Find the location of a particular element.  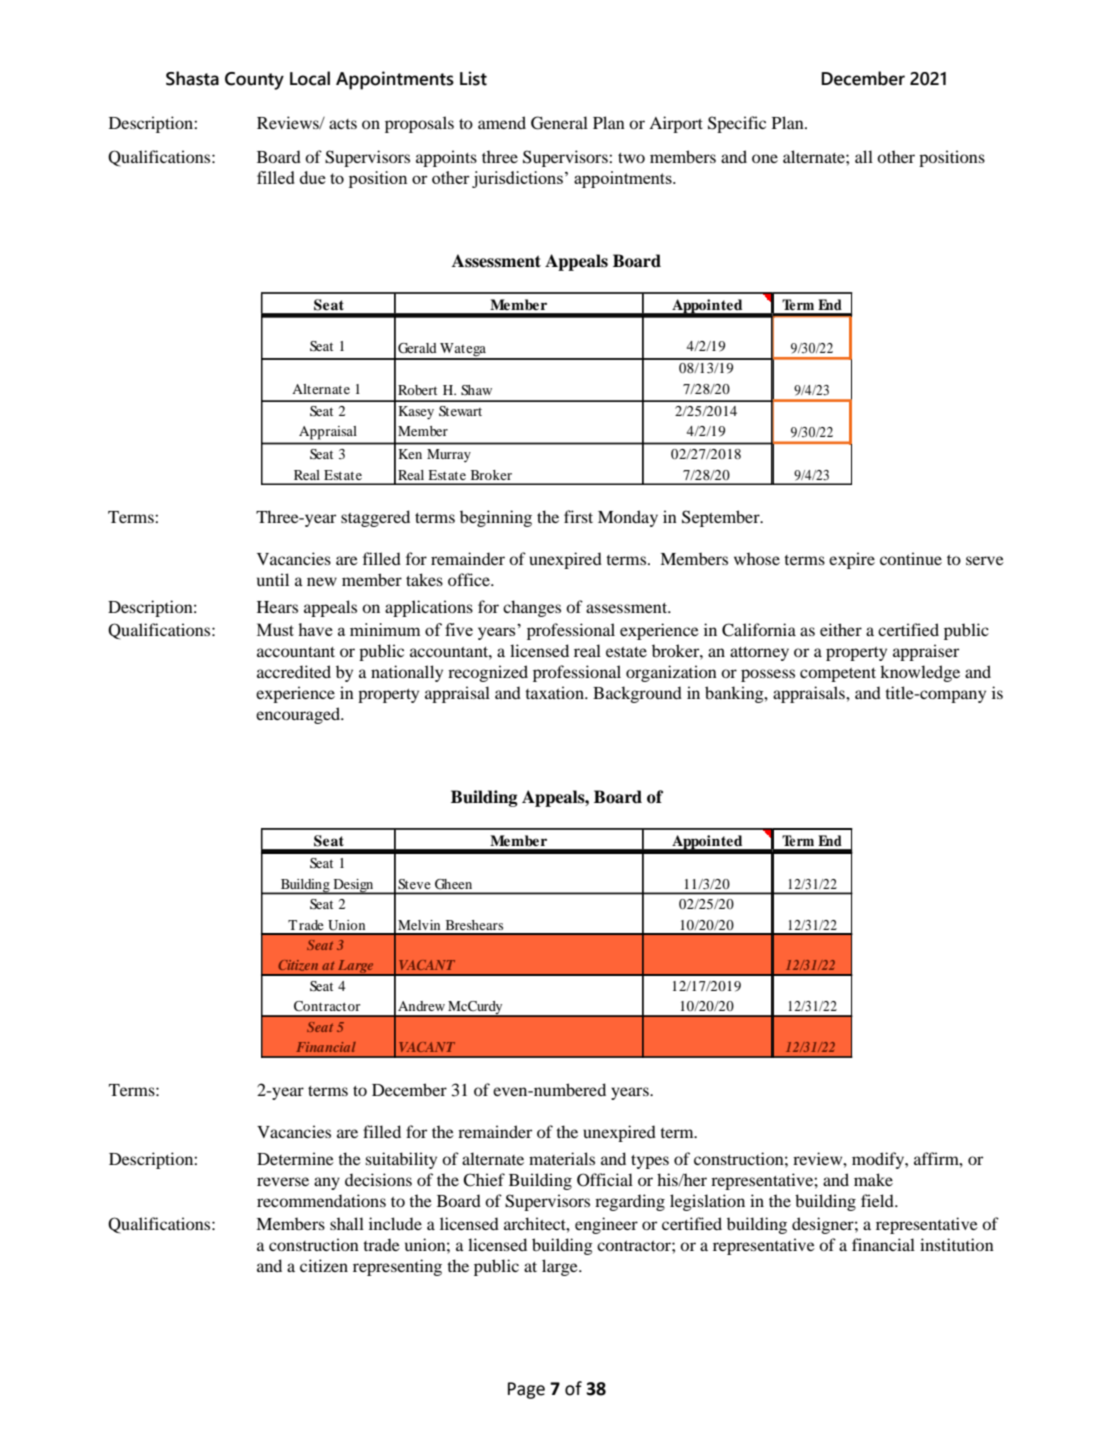

first is located at coordinates (578, 516).
